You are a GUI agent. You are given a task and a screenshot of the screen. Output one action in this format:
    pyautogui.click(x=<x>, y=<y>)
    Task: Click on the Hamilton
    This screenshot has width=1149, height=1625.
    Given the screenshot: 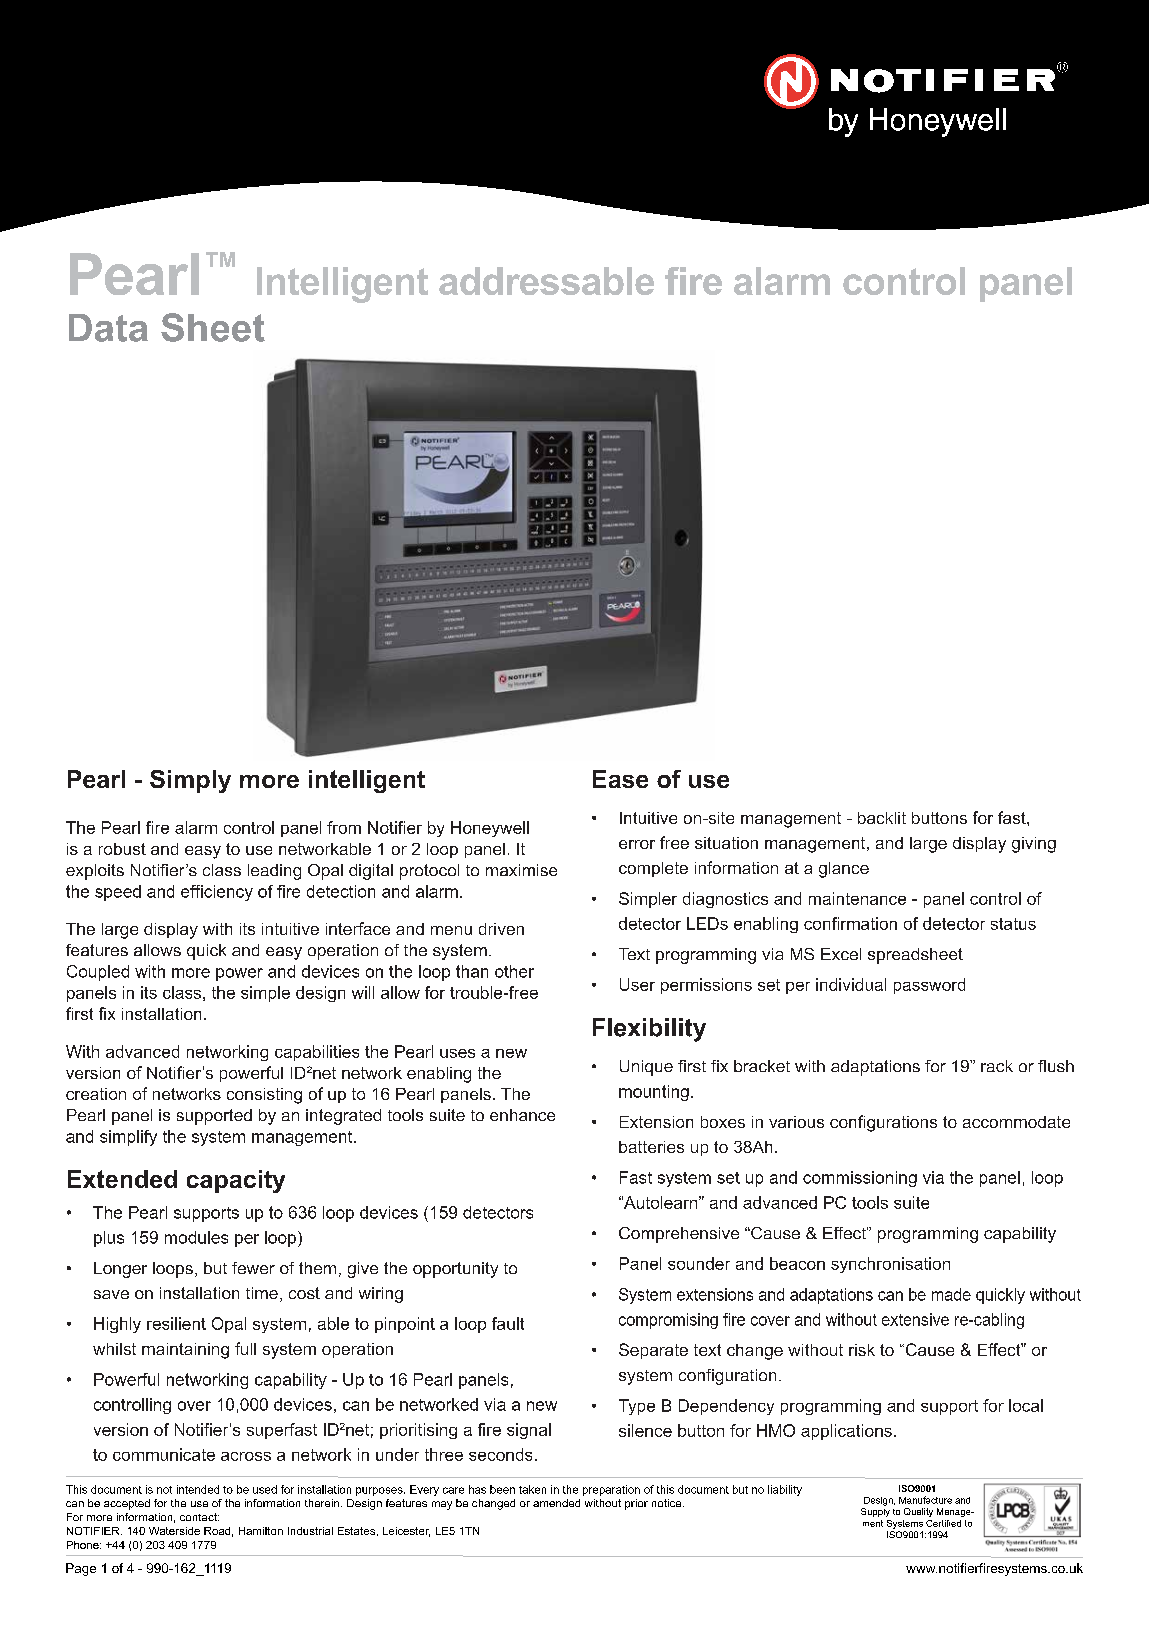 What is the action you would take?
    pyautogui.click(x=261, y=1531)
